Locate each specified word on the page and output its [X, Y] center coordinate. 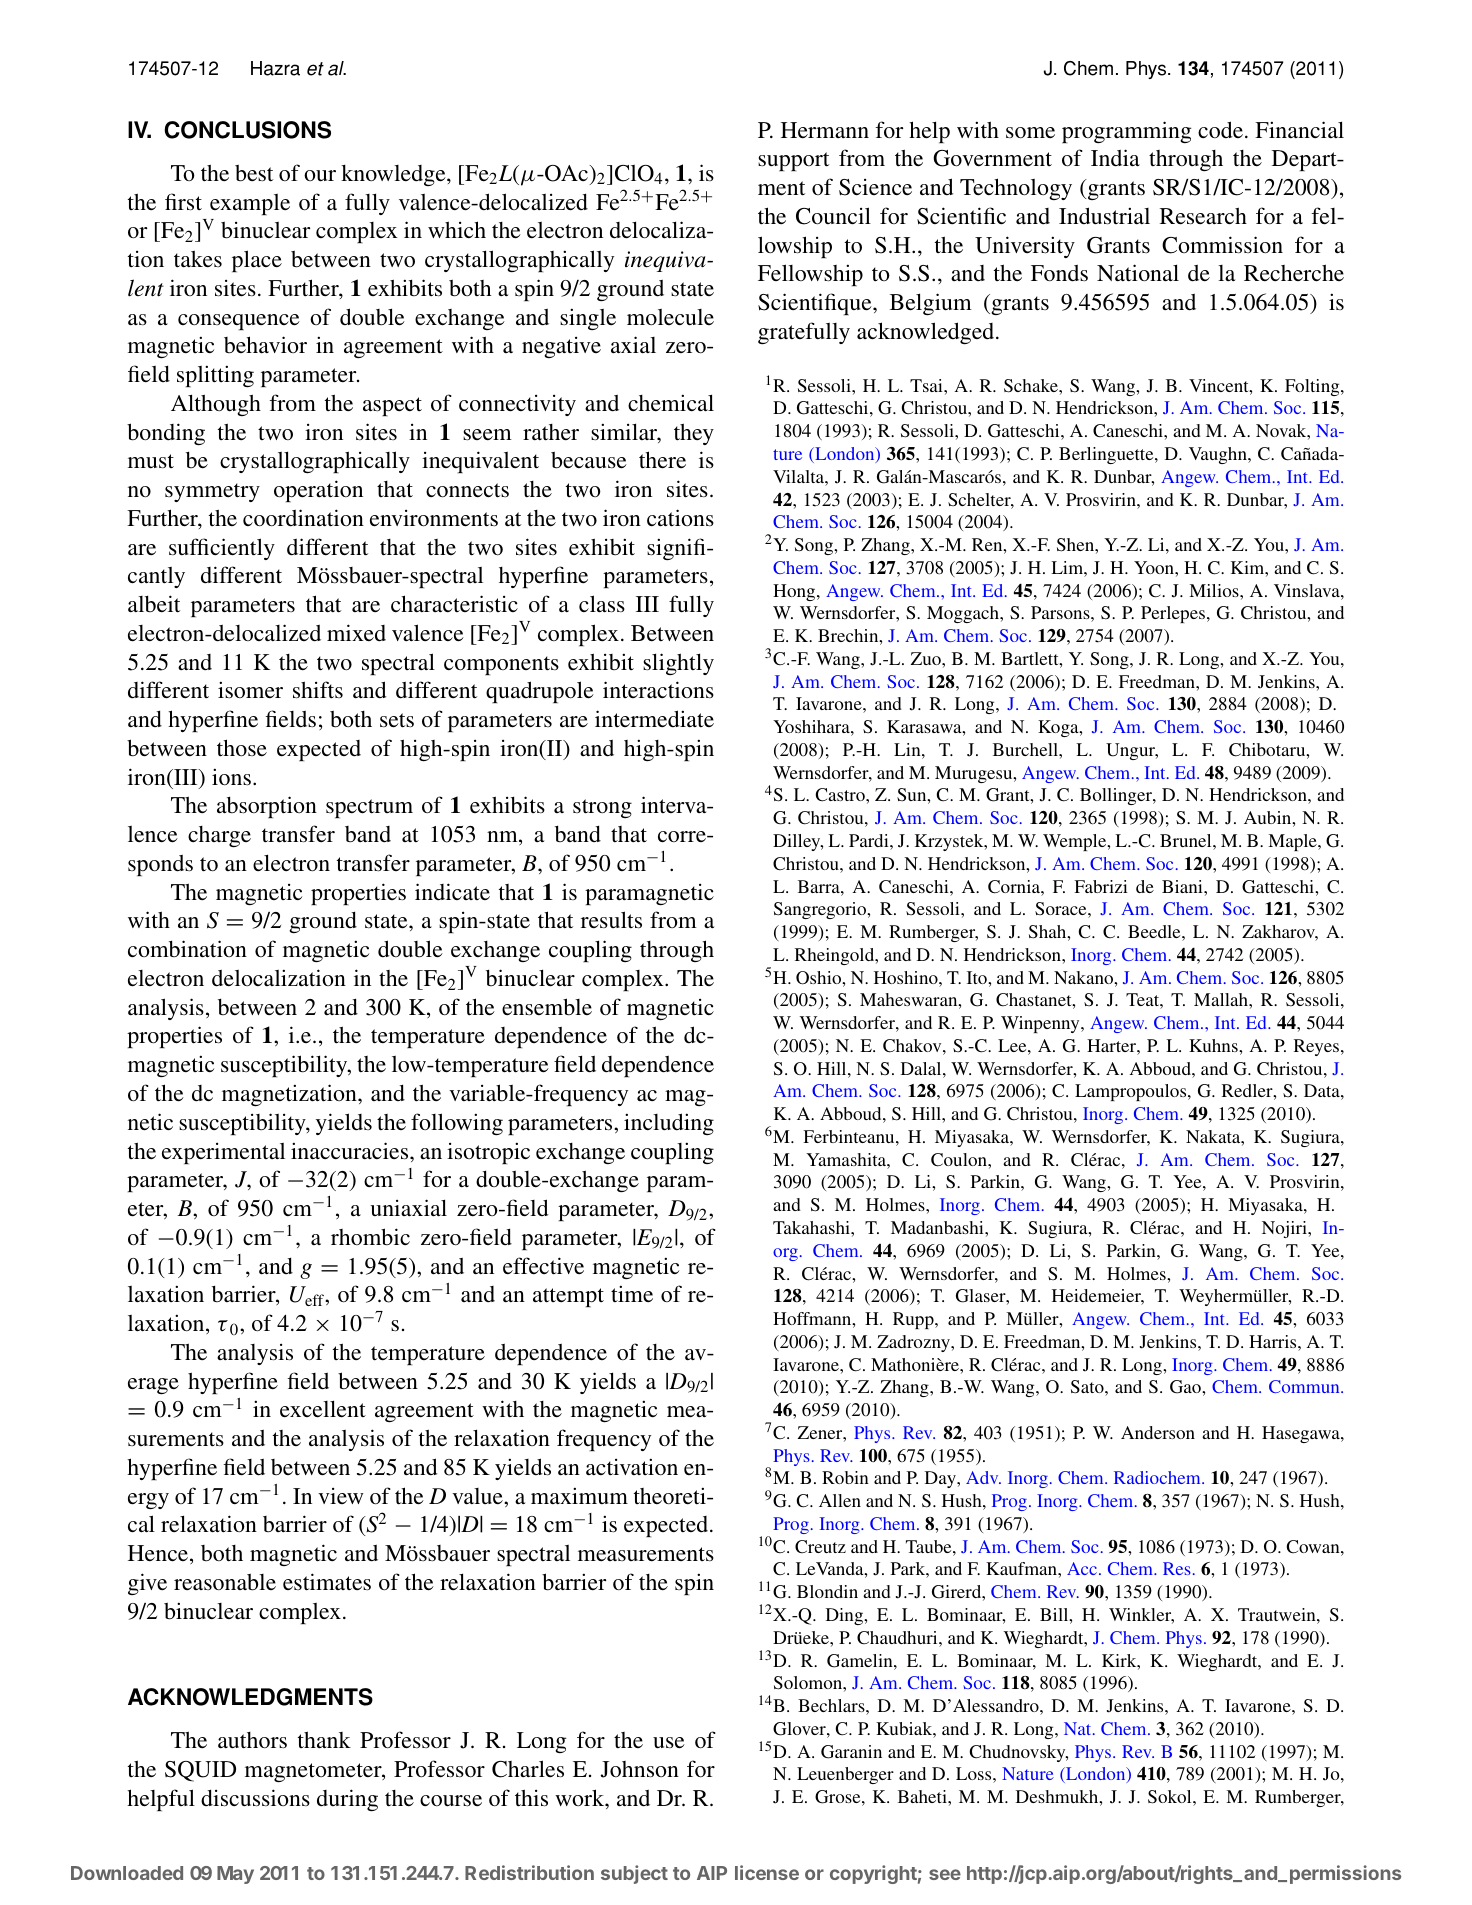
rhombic [370, 1237]
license [767, 1872]
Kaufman [1022, 1568]
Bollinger [1117, 796]
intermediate [654, 719]
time [632, 1293]
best [254, 173]
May [235, 1875]
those [242, 748]
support [793, 161]
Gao [1186, 1387]
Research [1203, 216]
